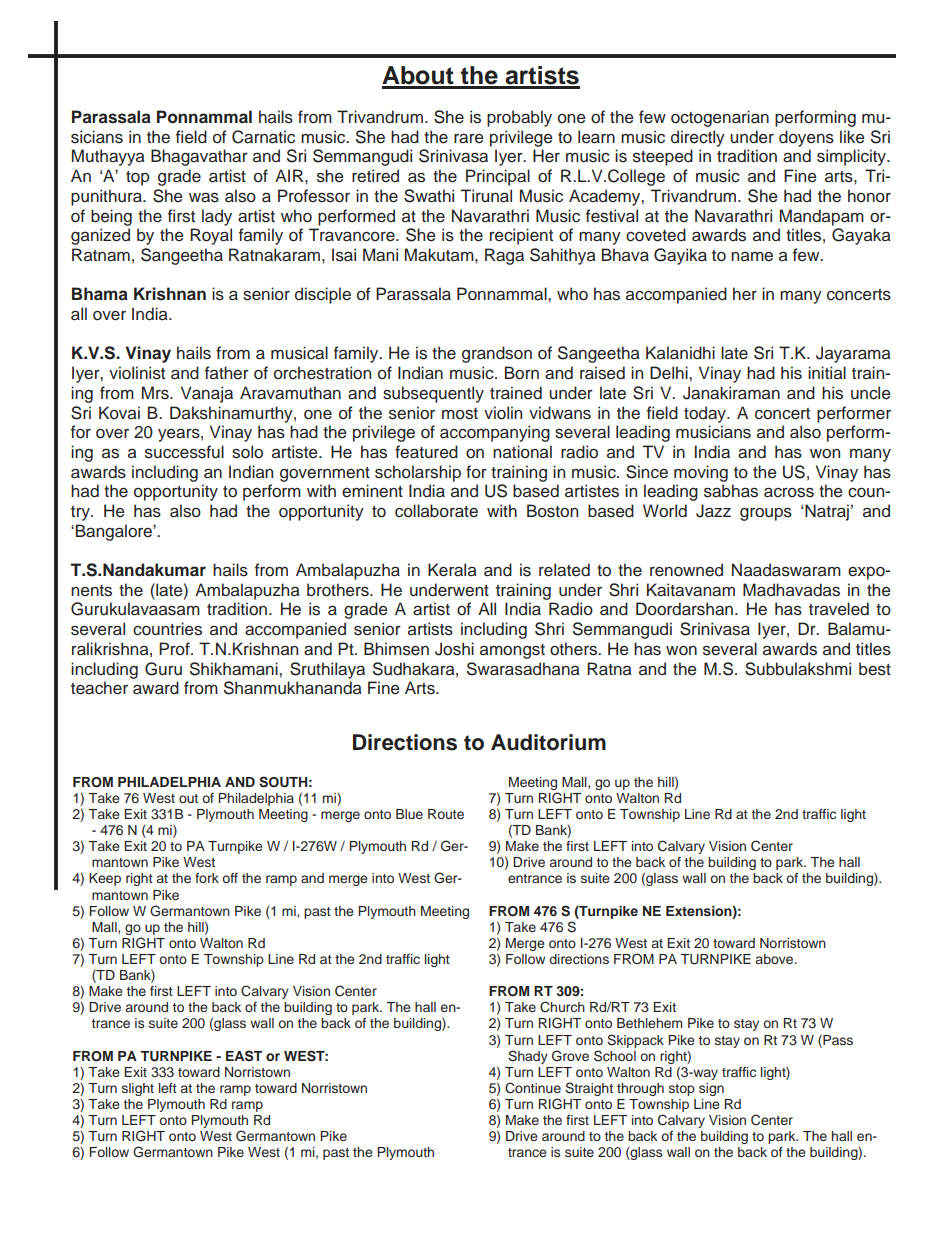 The height and width of the document is (1233, 952). Describe the element at coordinates (227, 373) in the document. I see `father` at that location.
